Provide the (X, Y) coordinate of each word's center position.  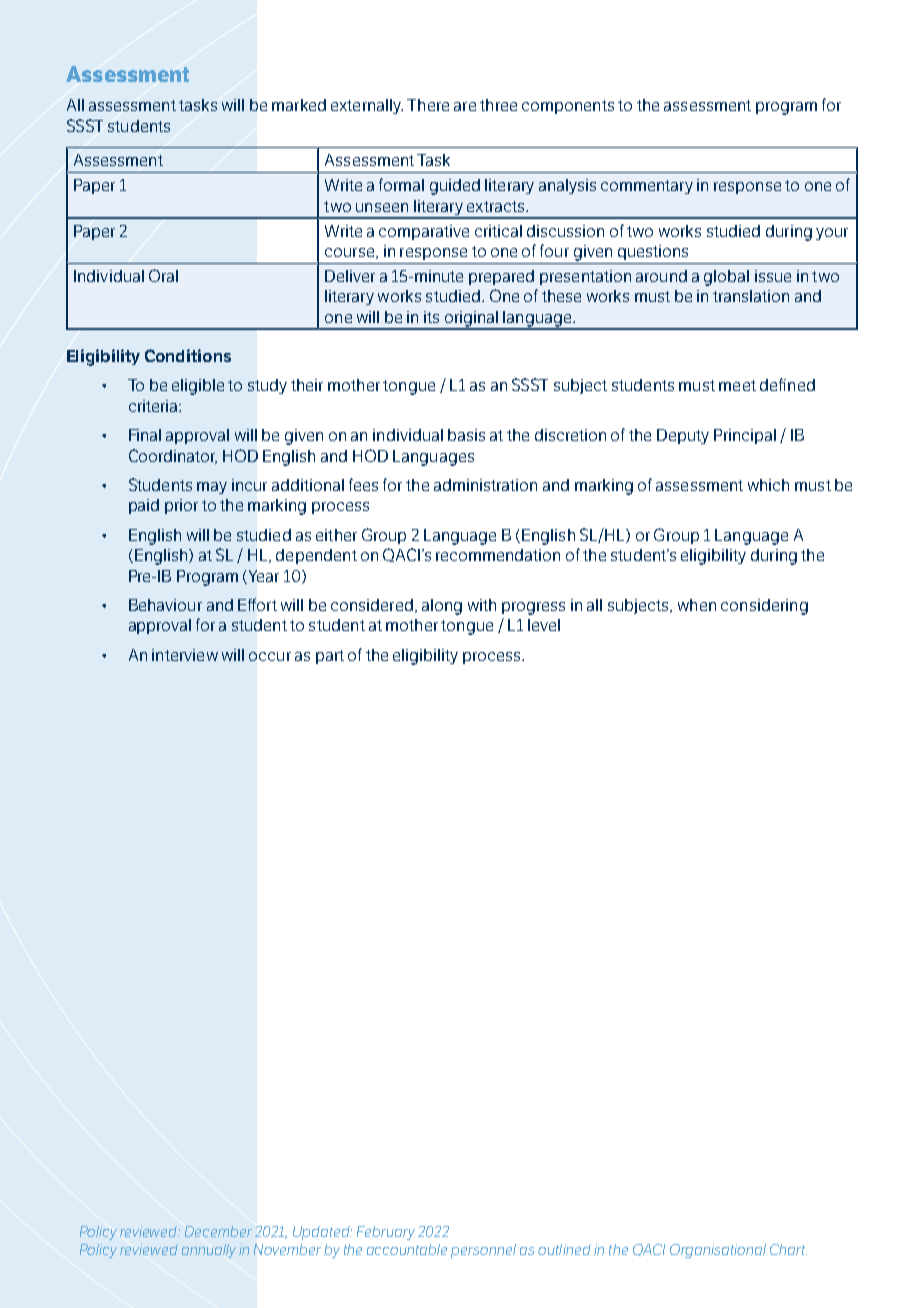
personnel (483, 1251)
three (498, 105)
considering (764, 607)
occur (270, 656)
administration (485, 485)
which (768, 485)
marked (299, 105)
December (218, 1231)
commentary (647, 187)
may (212, 488)
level (544, 625)
